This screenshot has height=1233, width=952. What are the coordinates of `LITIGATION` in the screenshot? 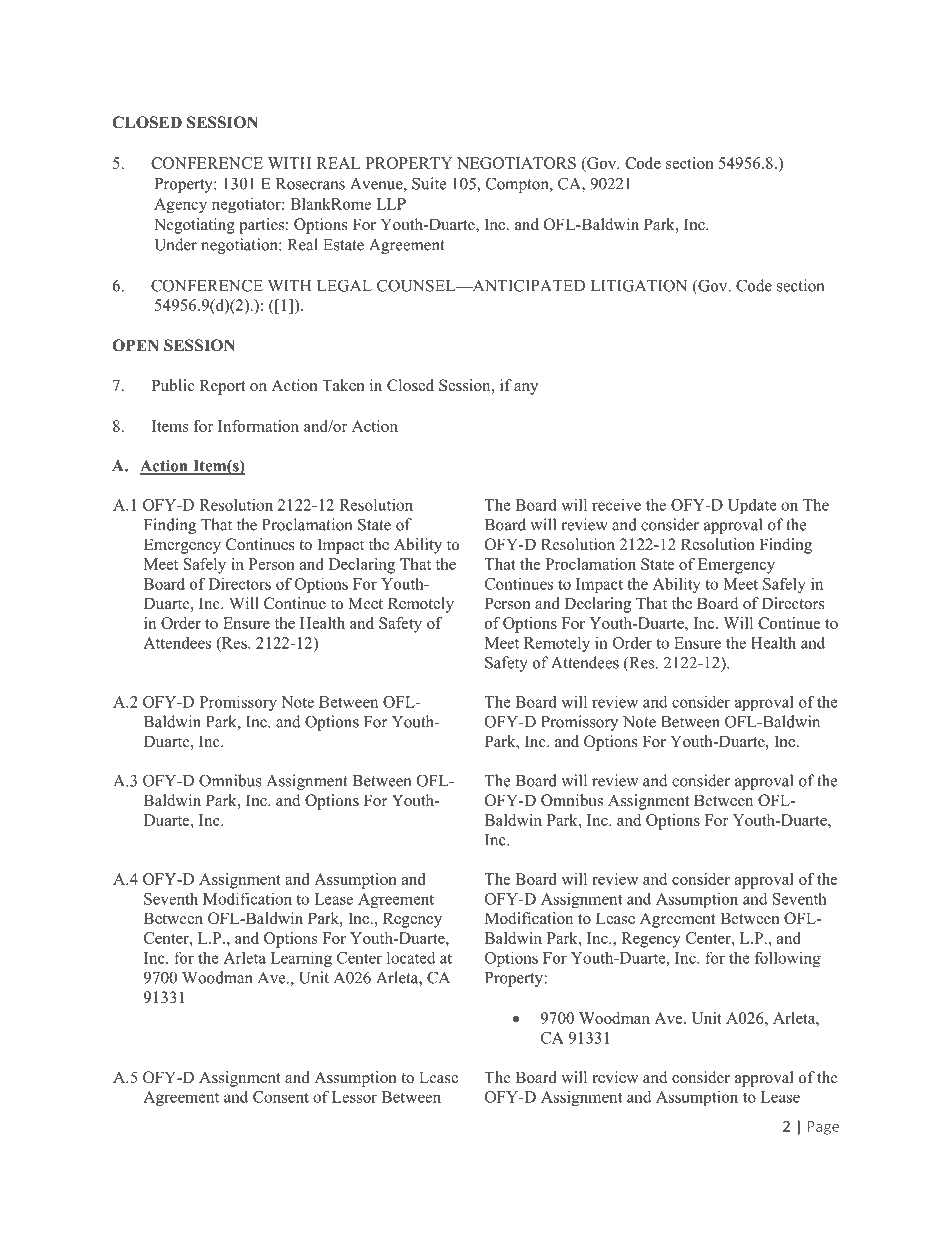 It's located at (639, 285).
